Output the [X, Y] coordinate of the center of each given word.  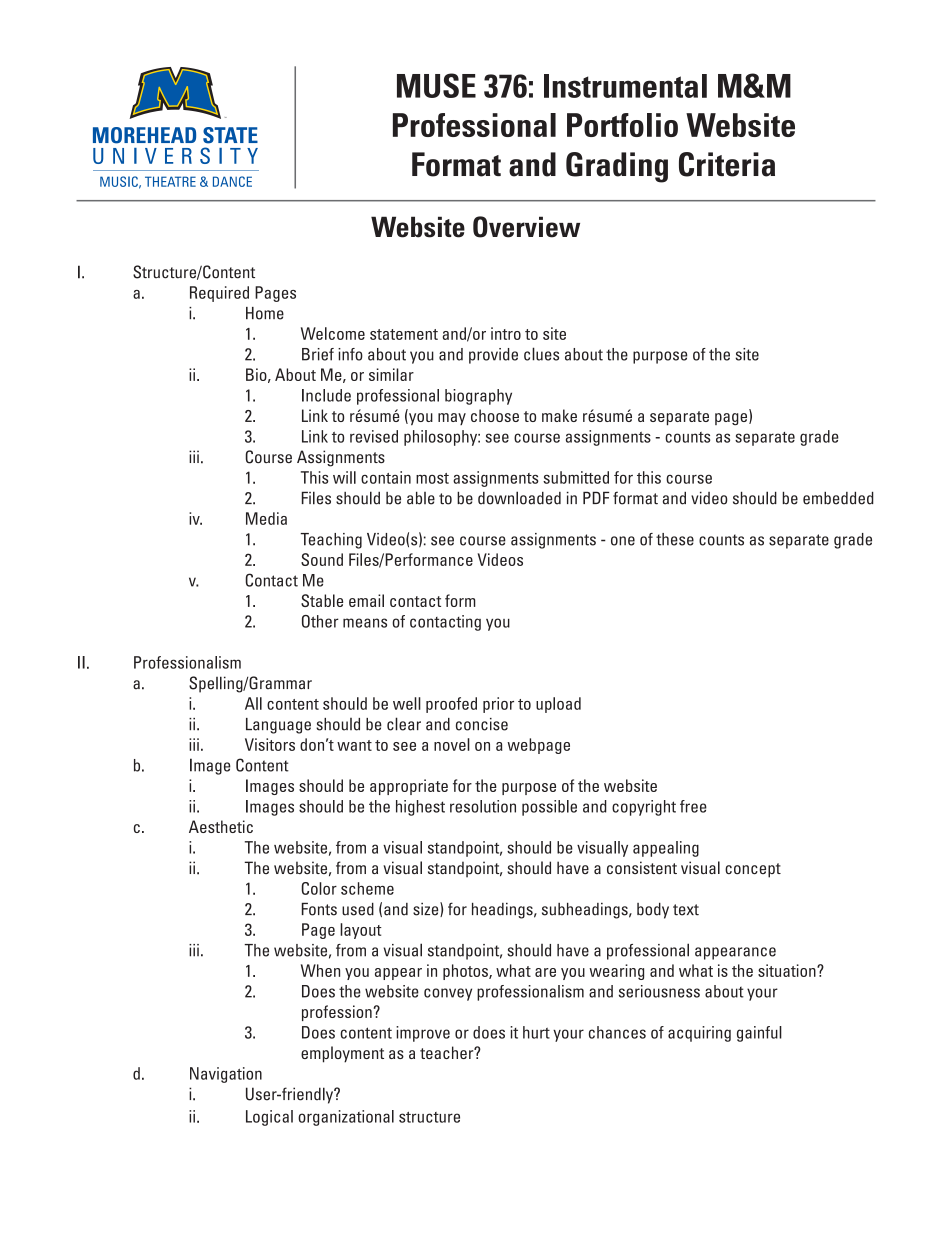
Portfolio [622, 125]
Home [265, 313]
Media [266, 518]
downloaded [519, 498]
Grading [617, 167]
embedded [838, 498]
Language [278, 726]
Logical [269, 1118]
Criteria [727, 164]
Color [319, 888]
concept [753, 870]
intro [506, 333]
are [545, 972]
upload [558, 705]
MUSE [436, 85]
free [693, 806]
